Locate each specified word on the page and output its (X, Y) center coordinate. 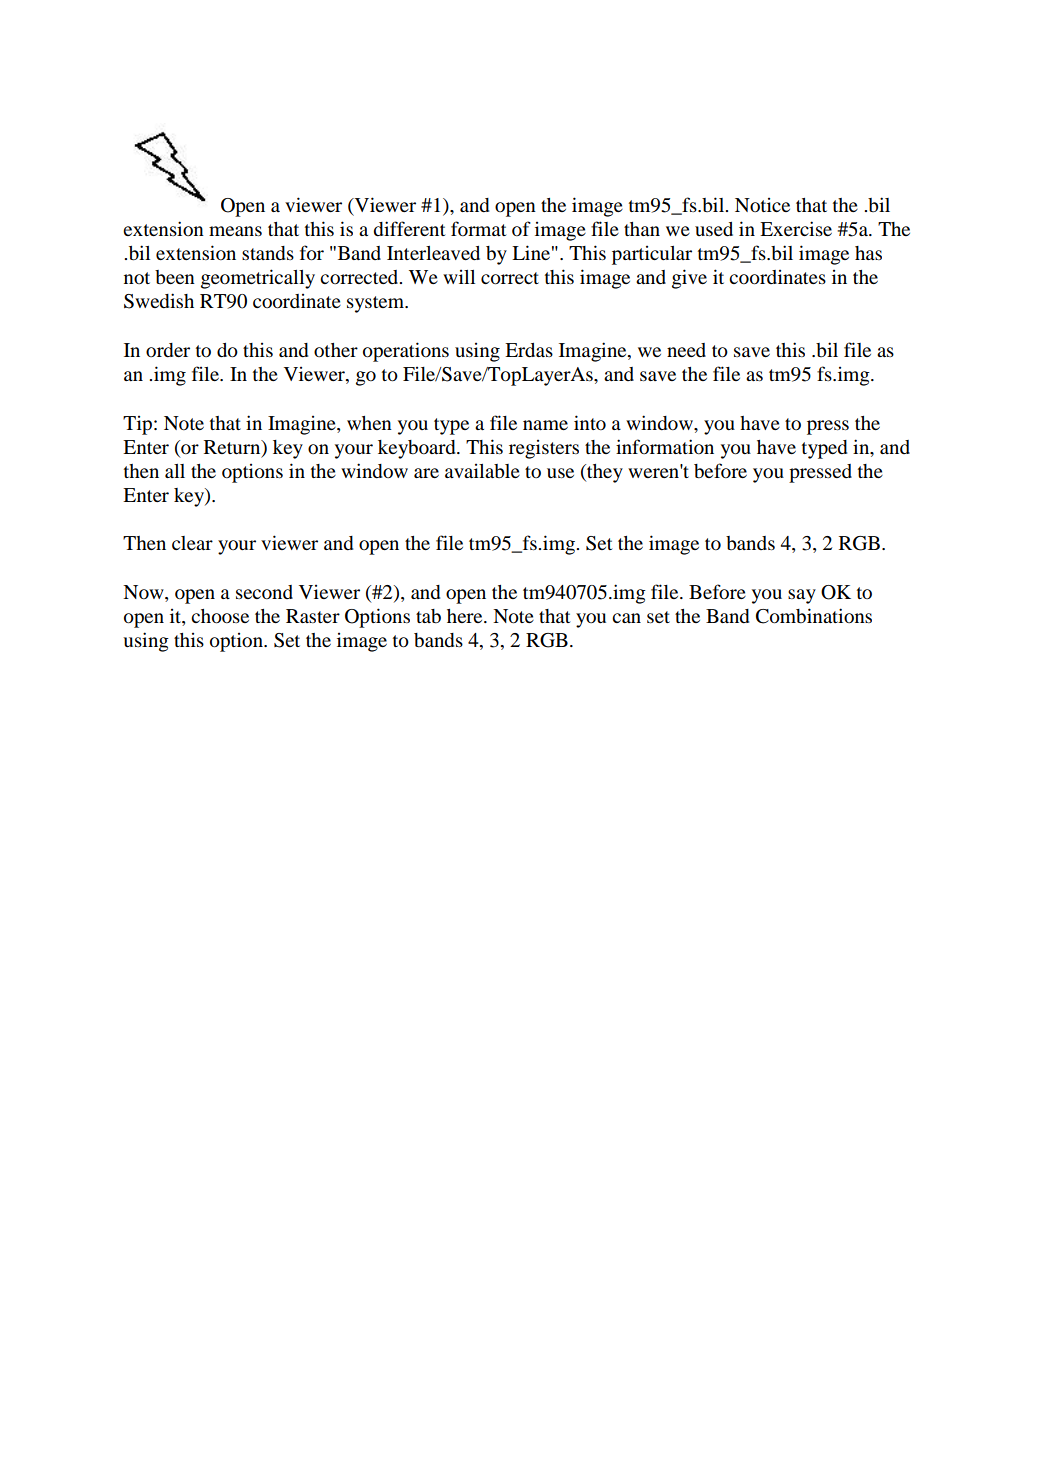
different (409, 229)
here (466, 616)
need (686, 350)
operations (406, 352)
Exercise (796, 228)
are (426, 473)
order (168, 350)
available (482, 471)
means (235, 231)
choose (220, 616)
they (604, 473)
